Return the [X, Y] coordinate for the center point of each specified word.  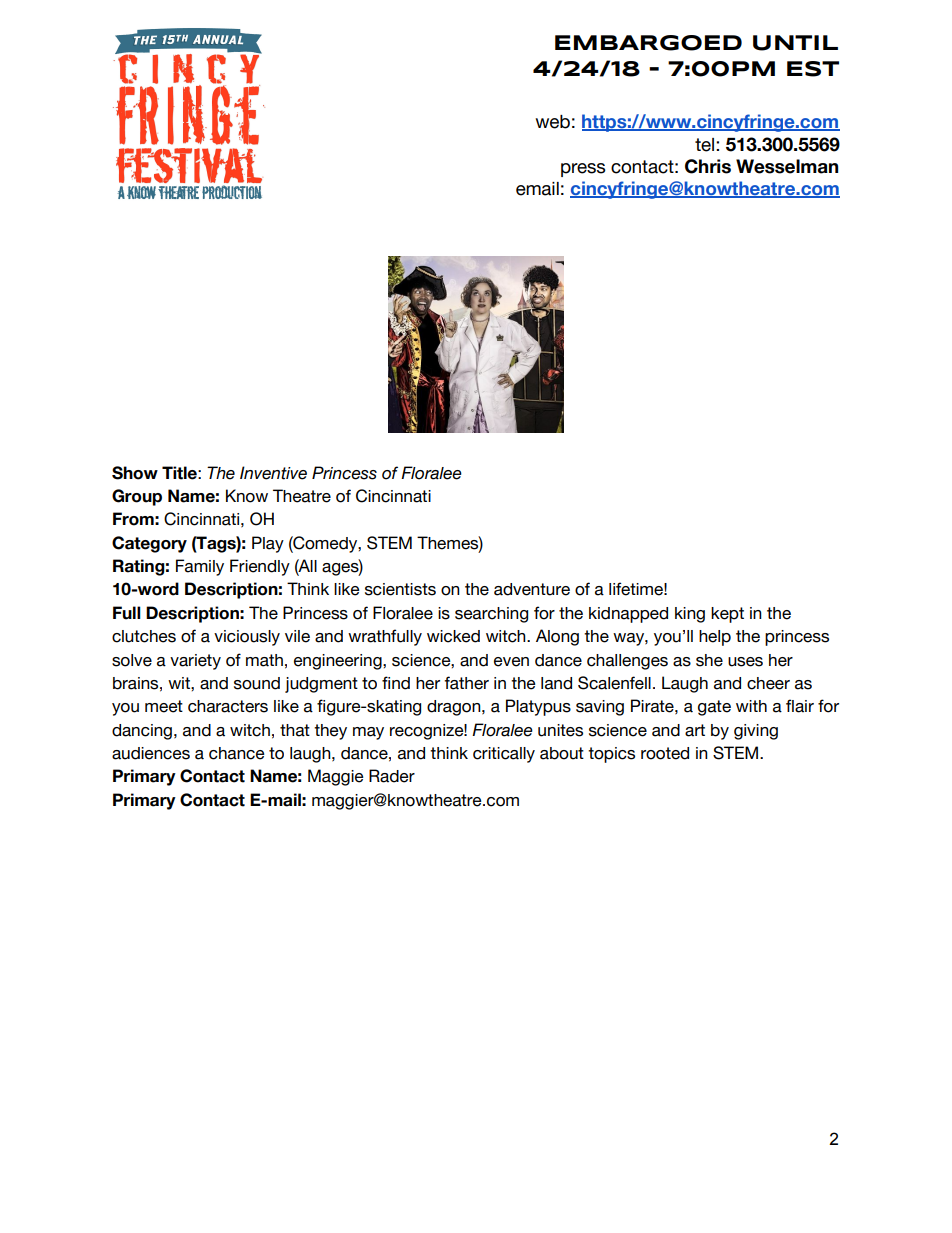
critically [504, 755]
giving [756, 732]
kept [727, 615]
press [583, 170]
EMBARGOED [648, 43]
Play [268, 544]
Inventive [273, 473]
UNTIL [795, 43]
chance [237, 753]
